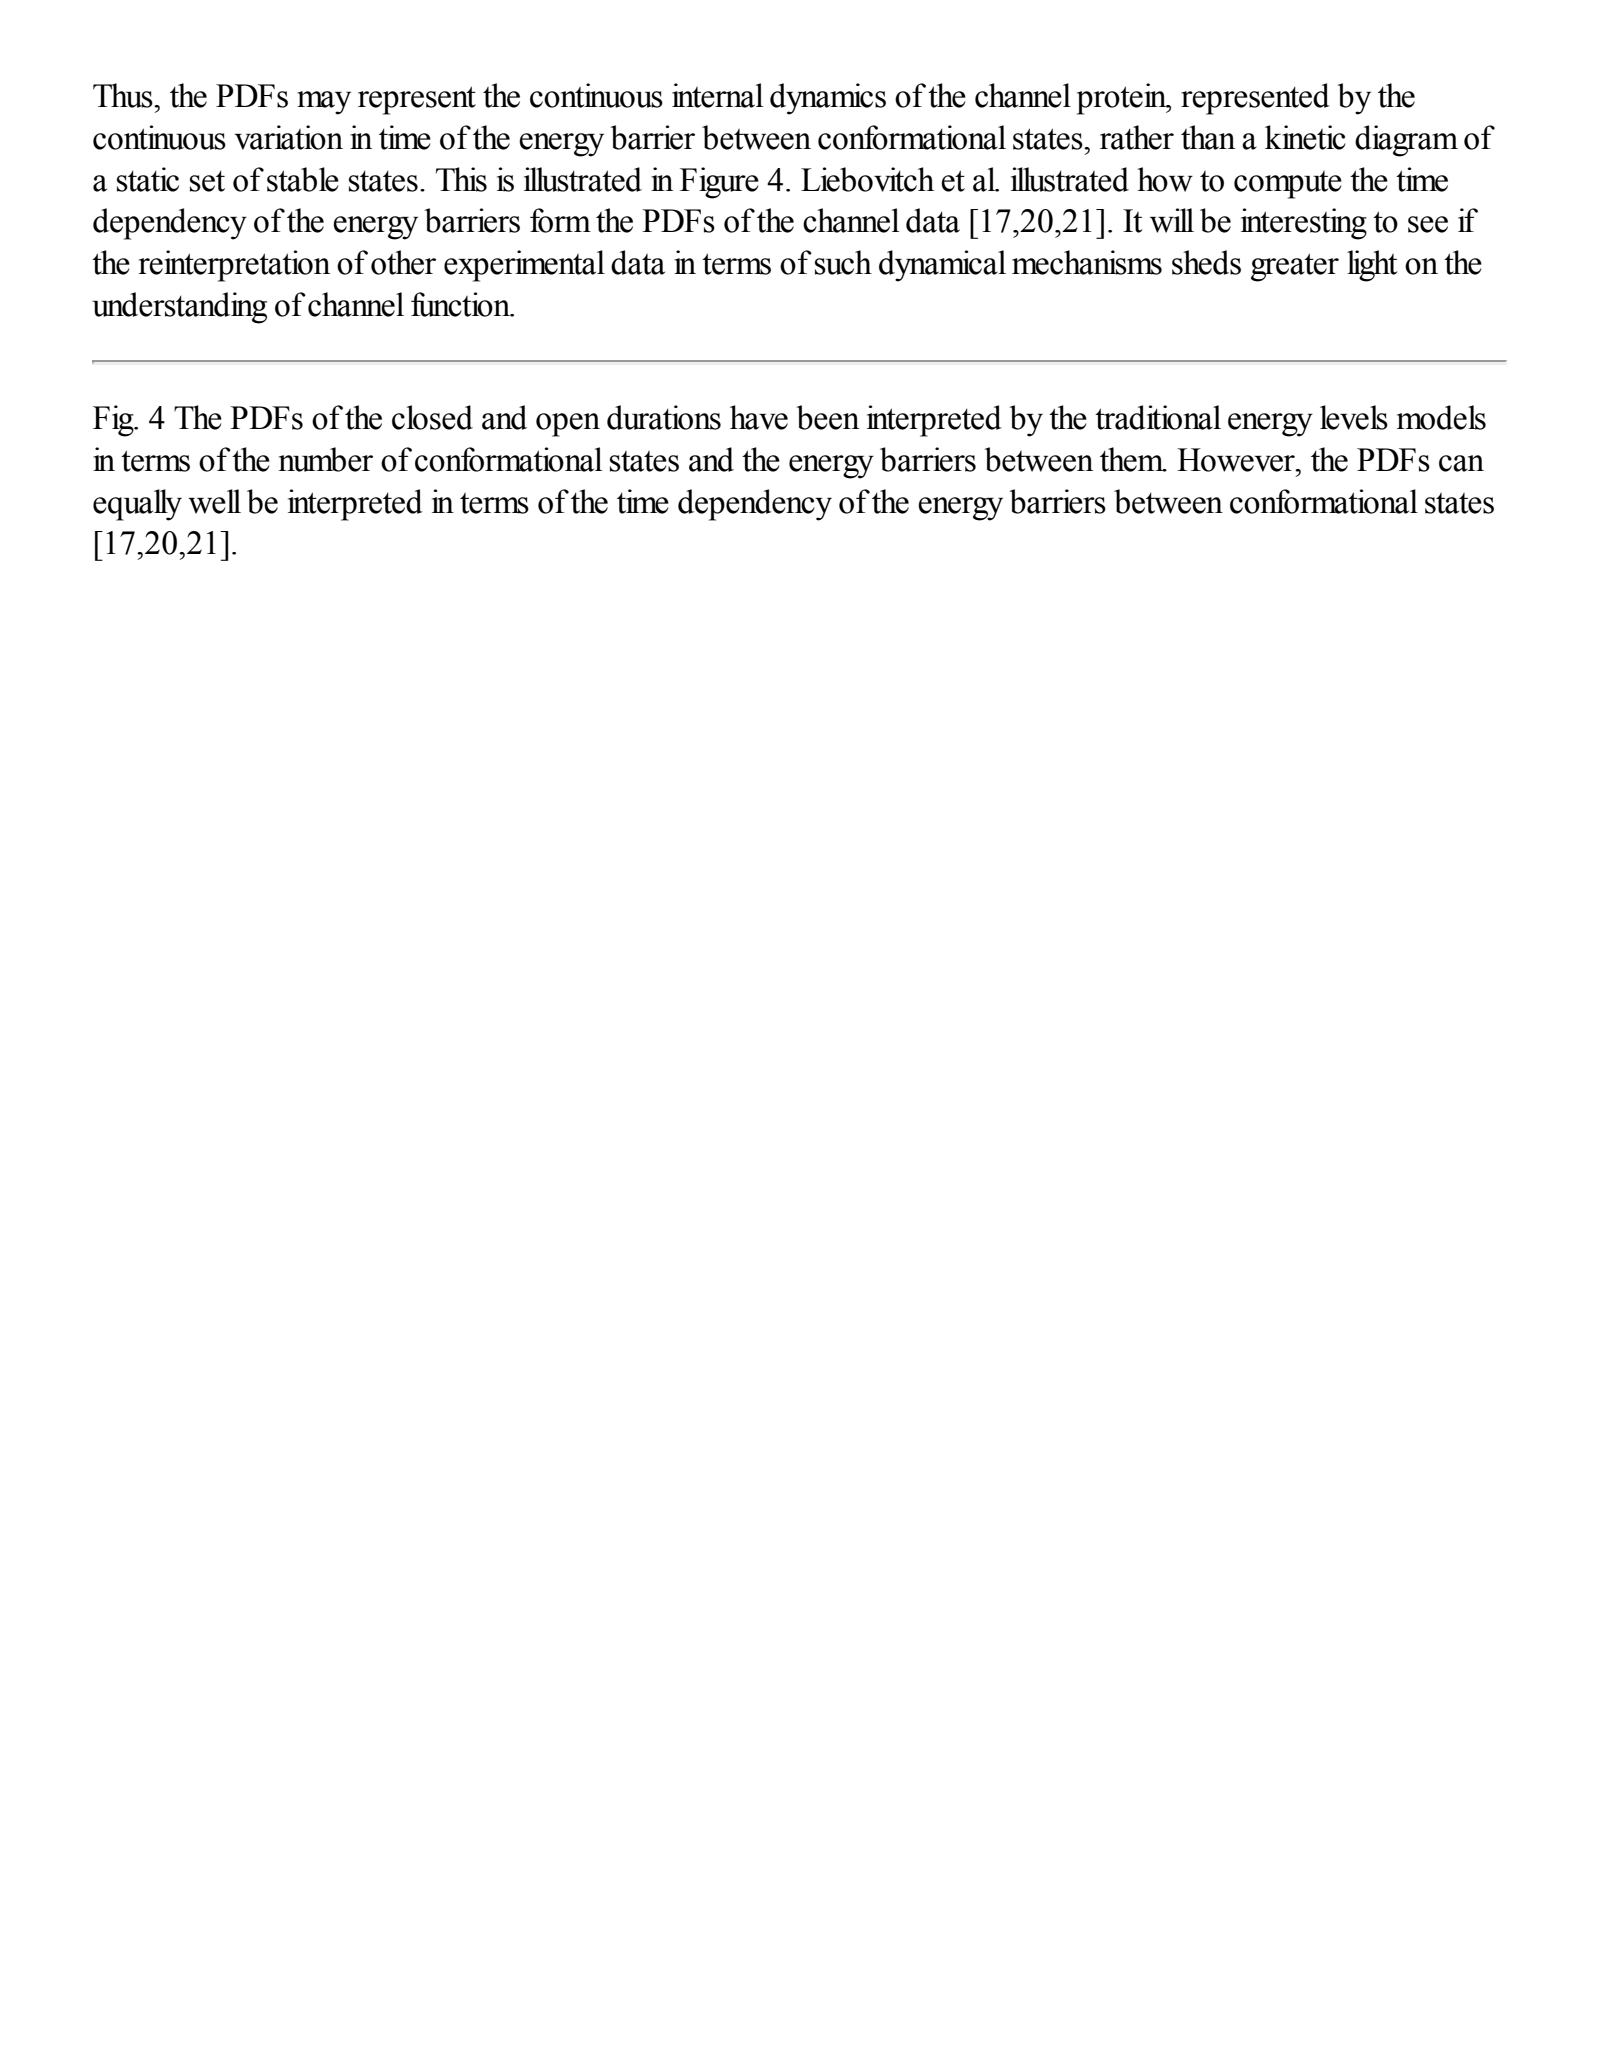 Image resolution: width=1597 pixels, height=2067 pixels. What do you see at coordinates (942, 266) in the image?
I see `dynamical` at bounding box center [942, 266].
